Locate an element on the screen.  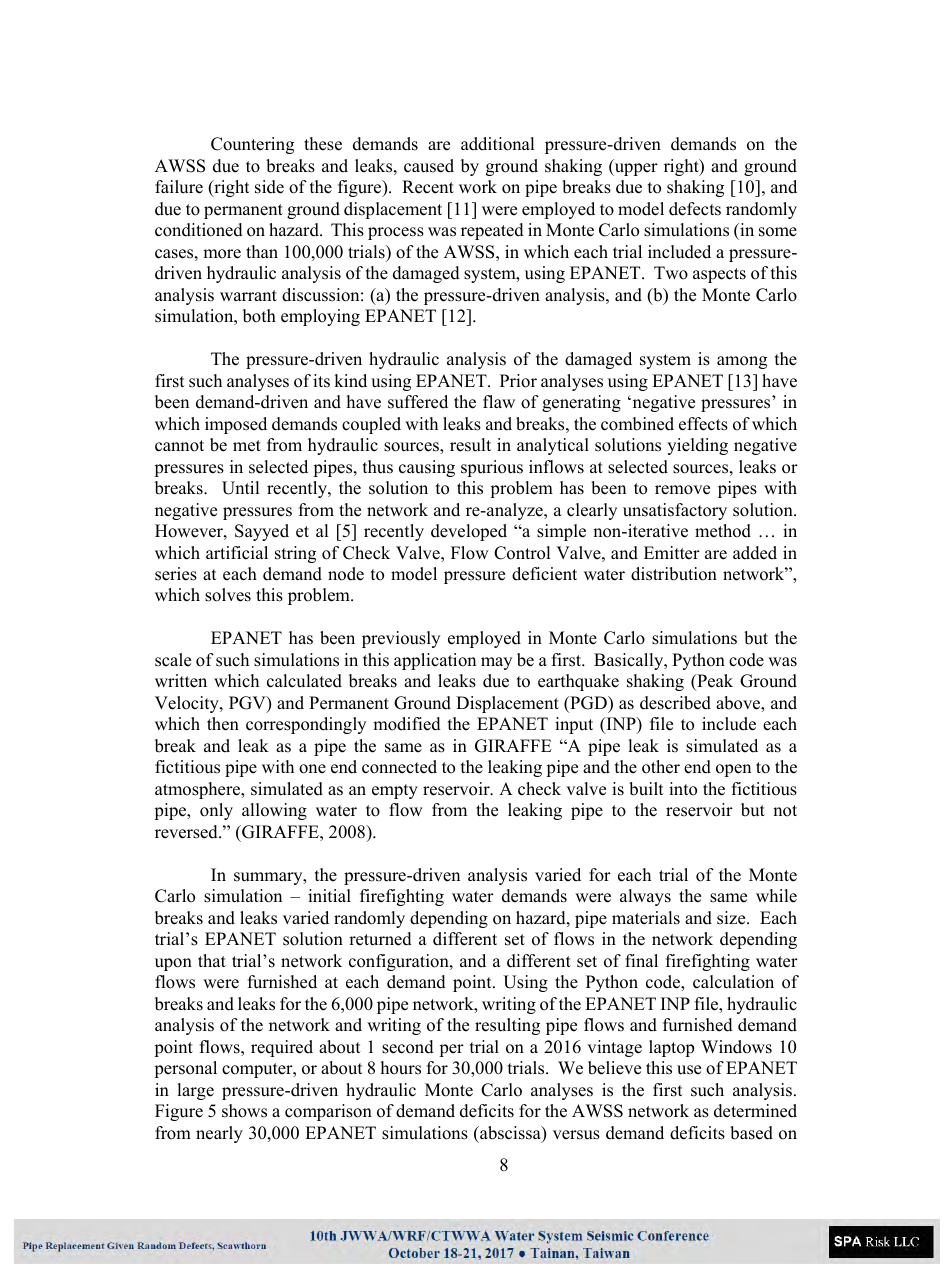
may is located at coordinates (496, 663).
